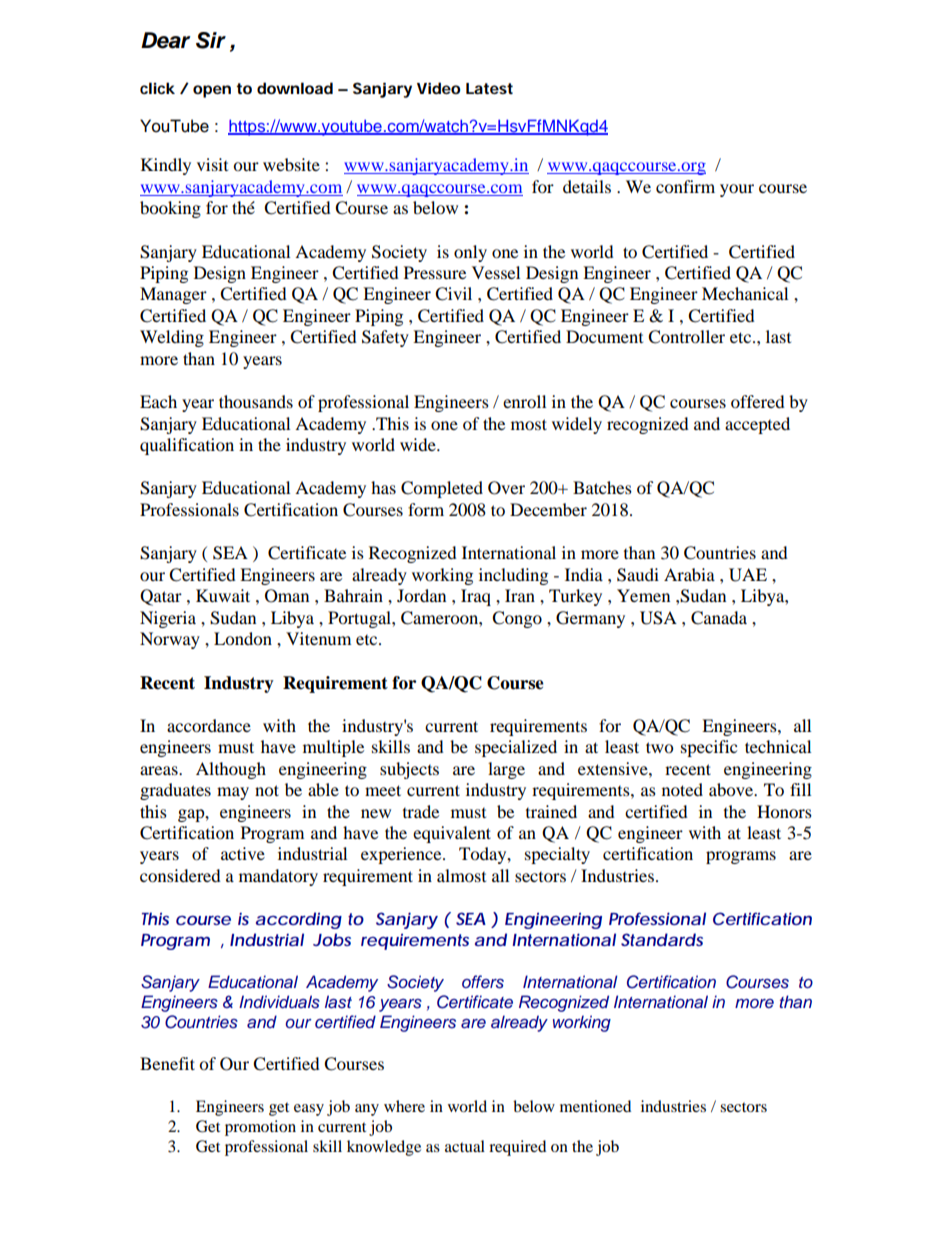  Describe the element at coordinates (465, 1146) in the screenshot. I see `actual` at that location.
